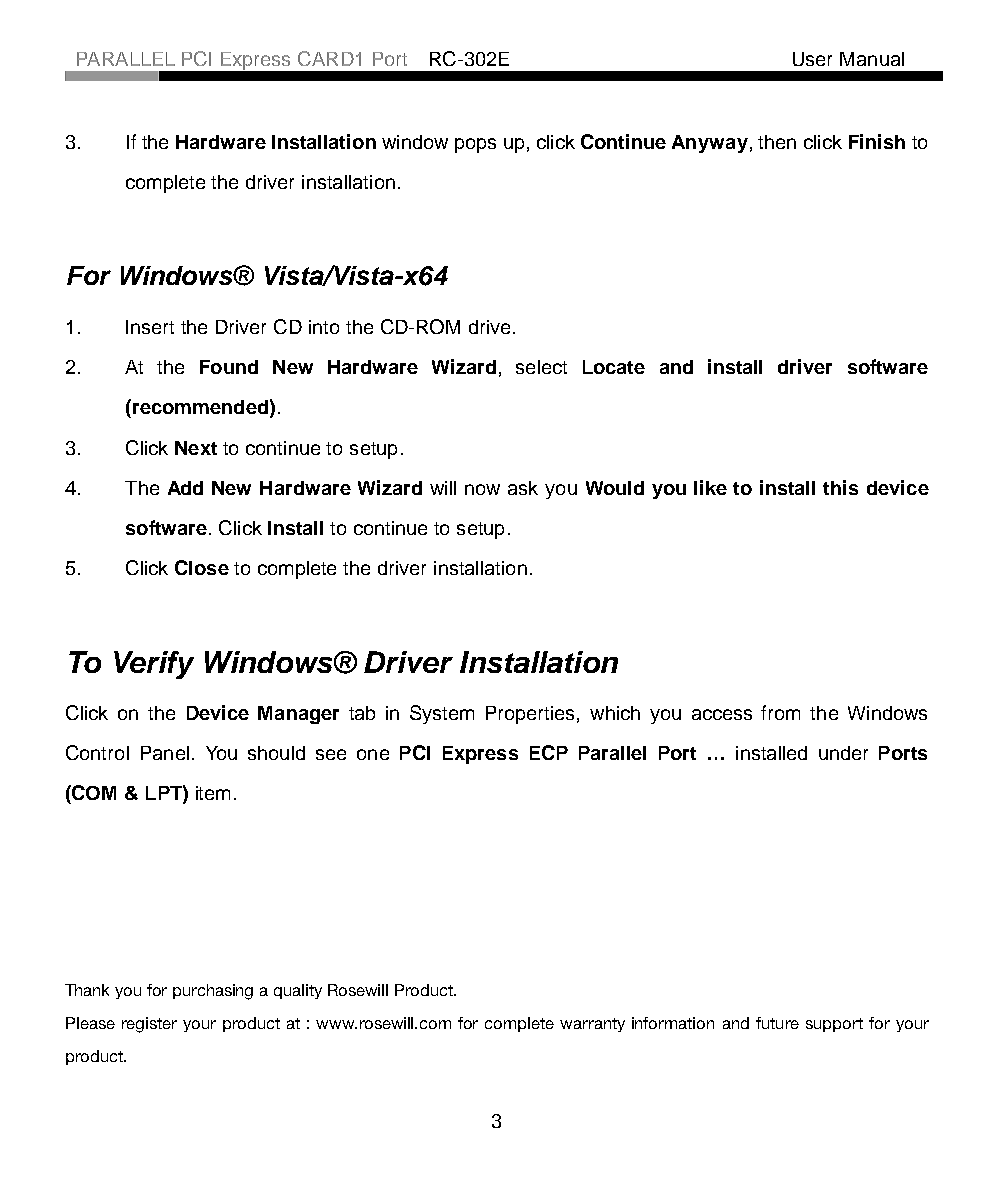  I want to click on this, so click(840, 487).
